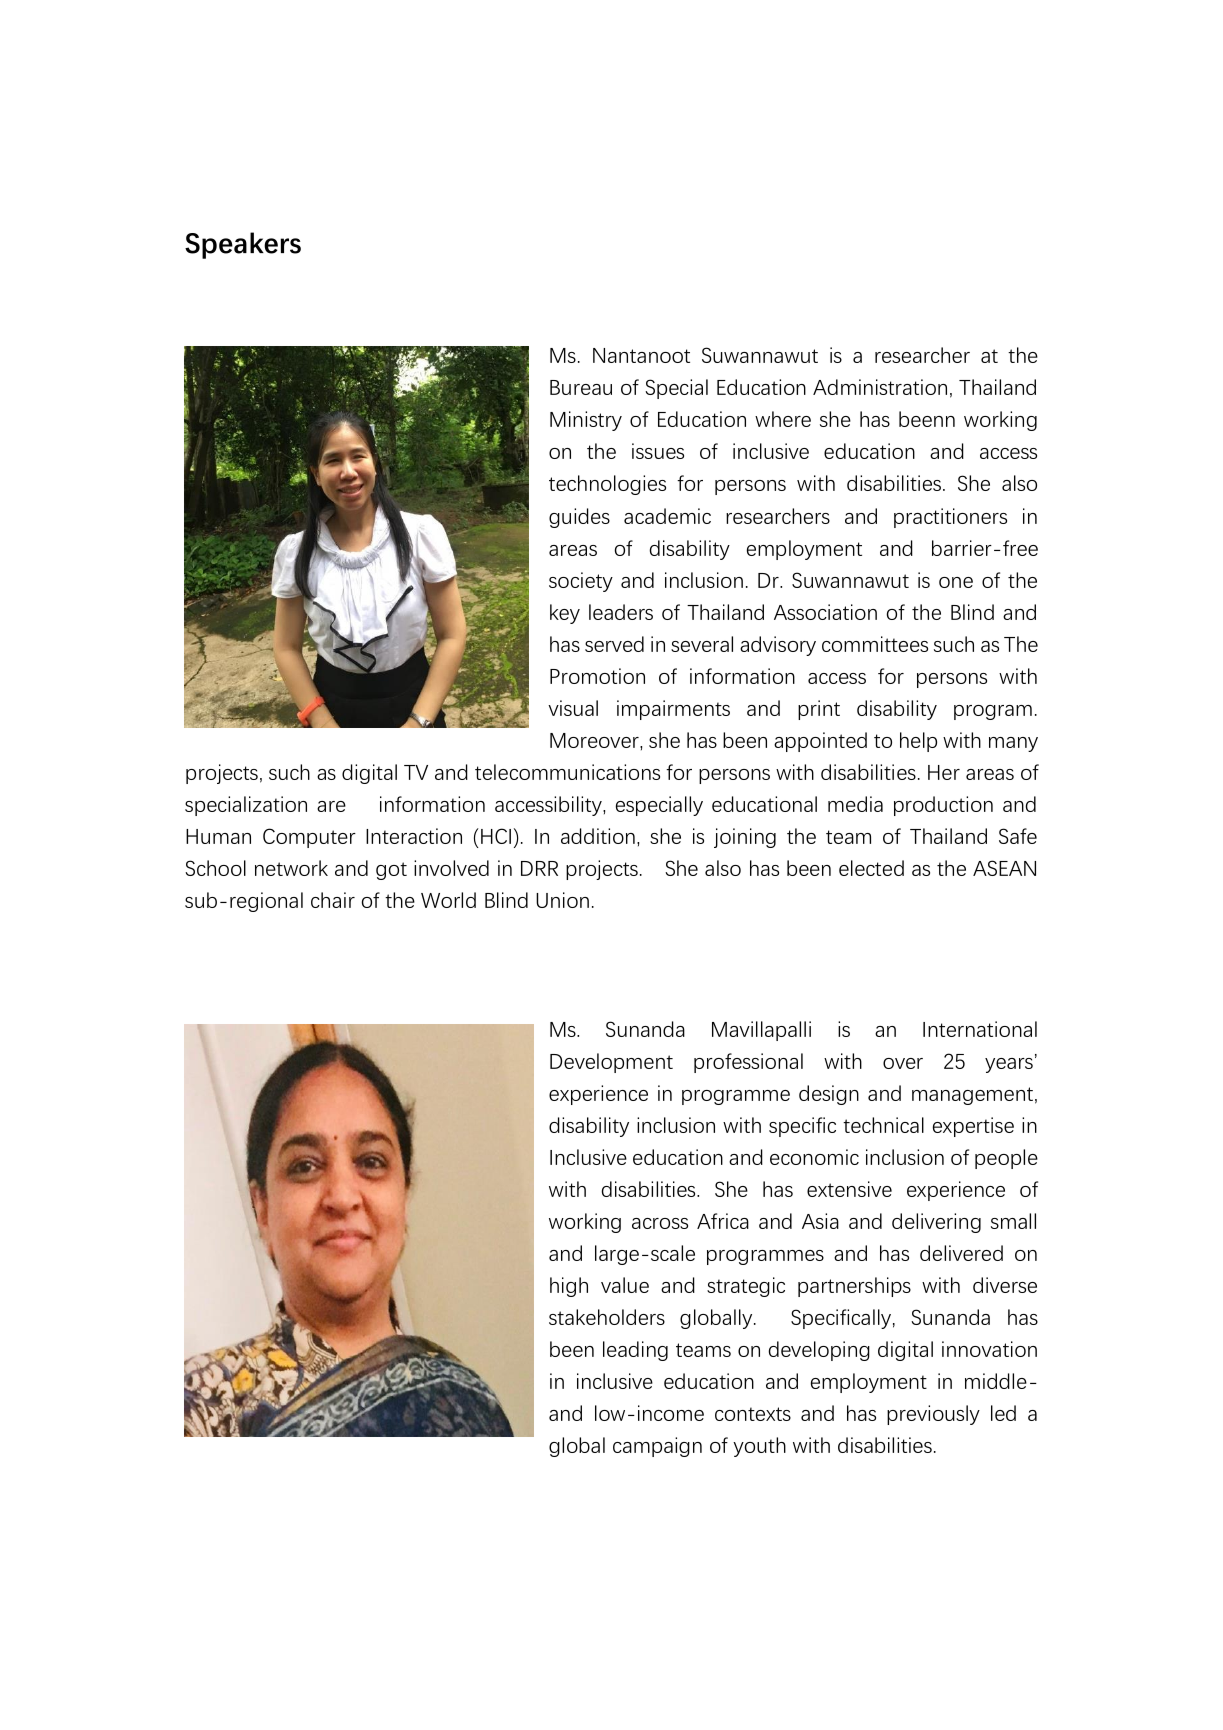 Image resolution: width=1223 pixels, height=1730 pixels. Describe the element at coordinates (614, 644) in the screenshot. I see `served` at that location.
